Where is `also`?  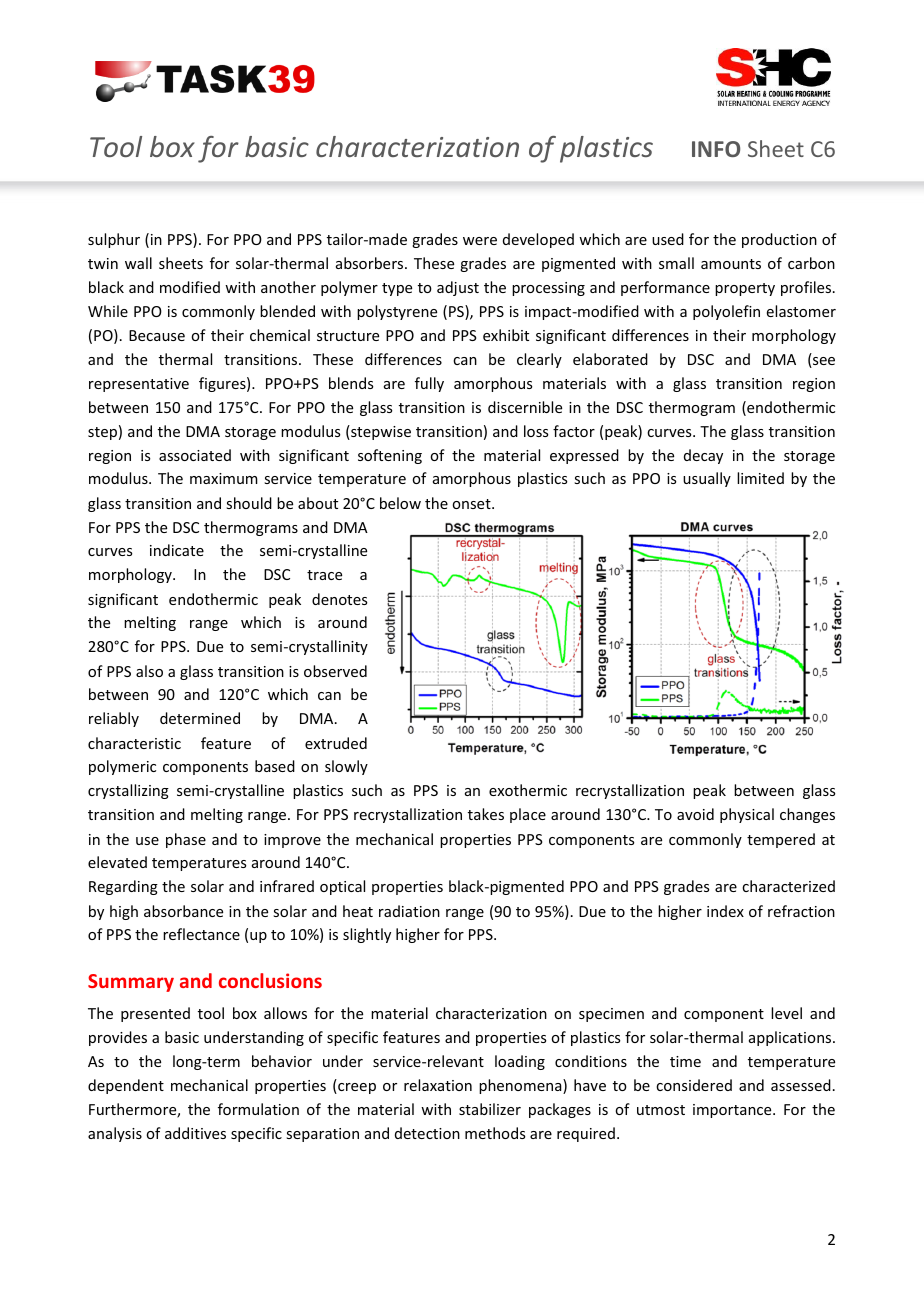 also is located at coordinates (149, 671).
